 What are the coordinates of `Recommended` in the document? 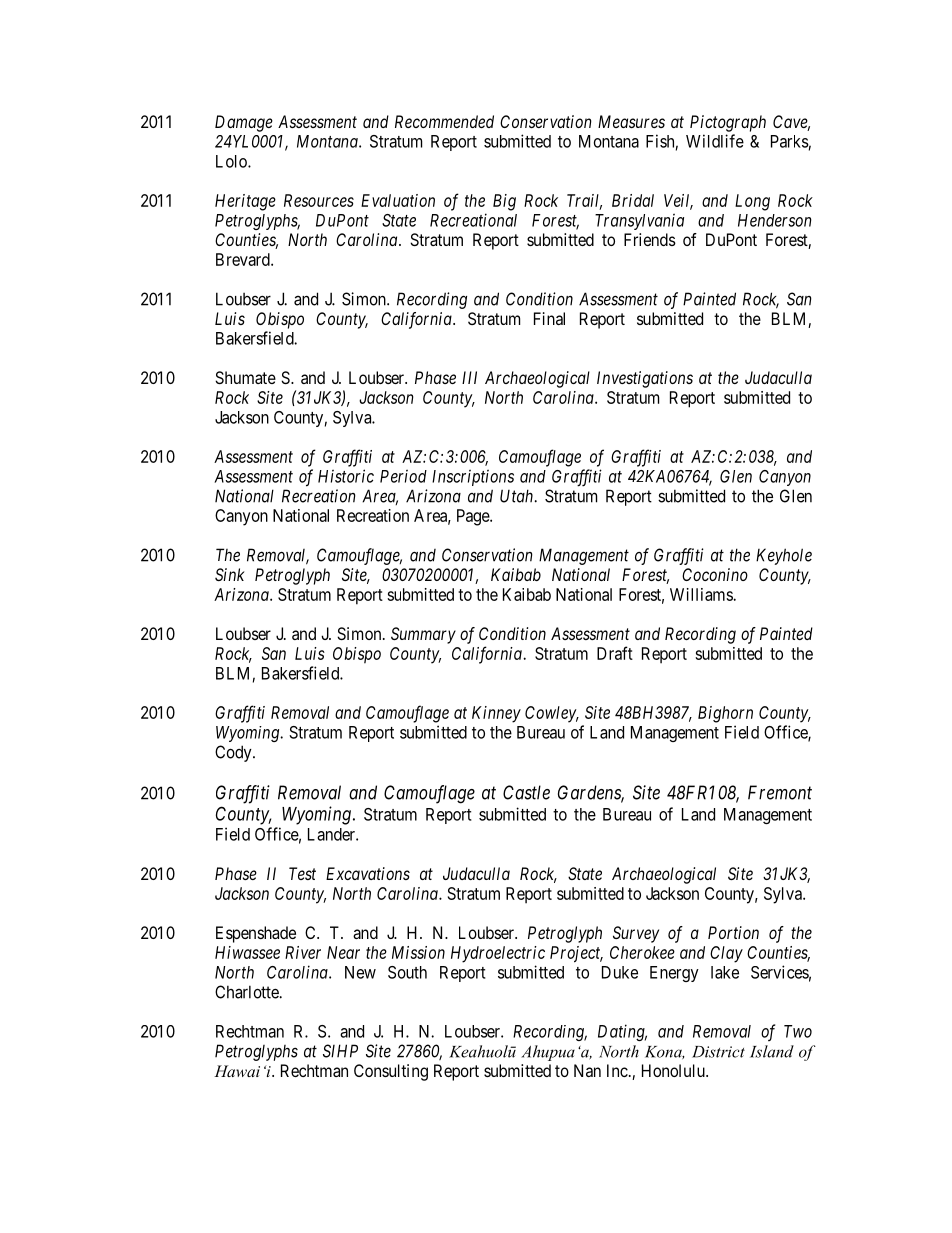 It's located at (444, 121).
